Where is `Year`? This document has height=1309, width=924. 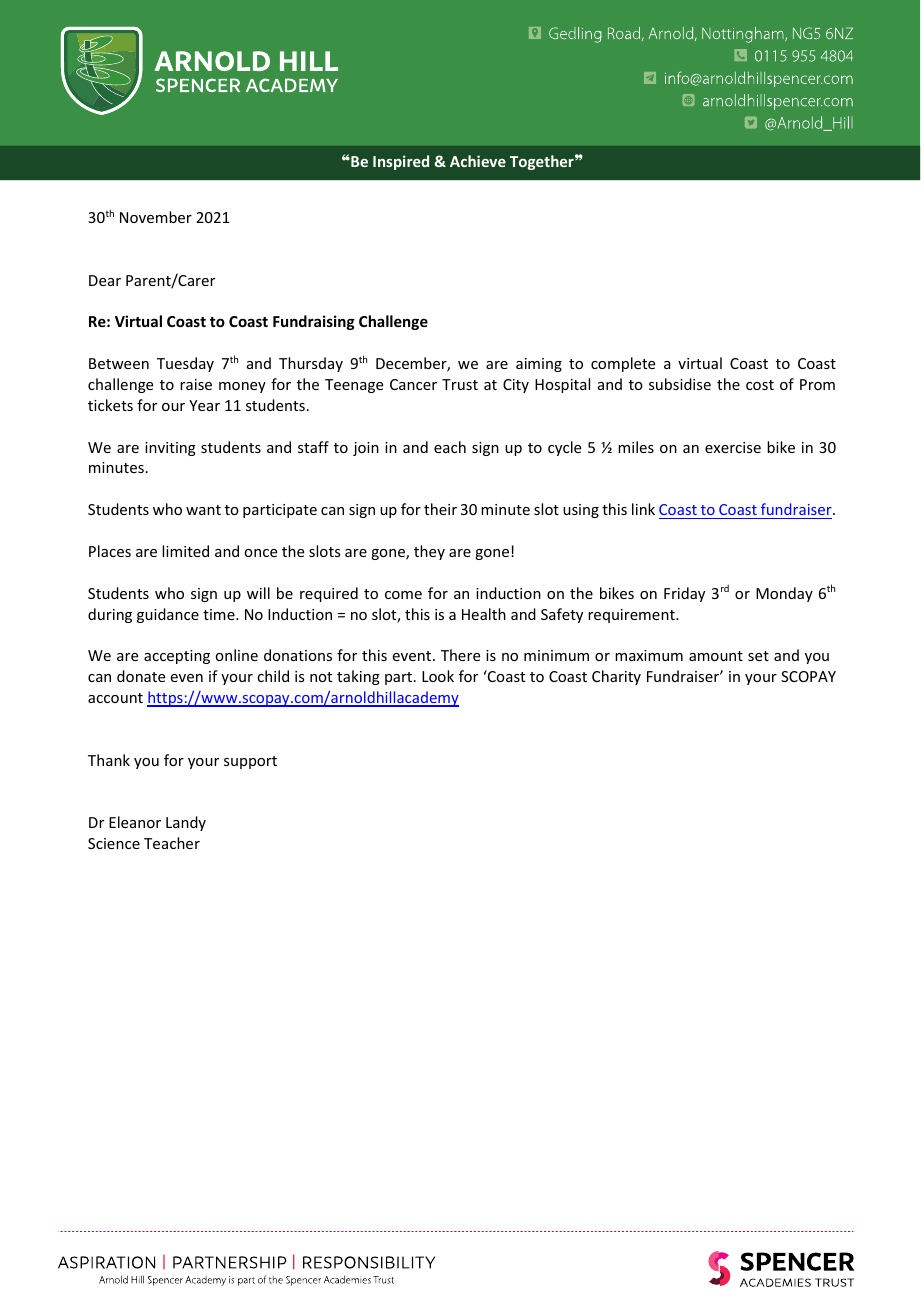
Year is located at coordinates (204, 405).
